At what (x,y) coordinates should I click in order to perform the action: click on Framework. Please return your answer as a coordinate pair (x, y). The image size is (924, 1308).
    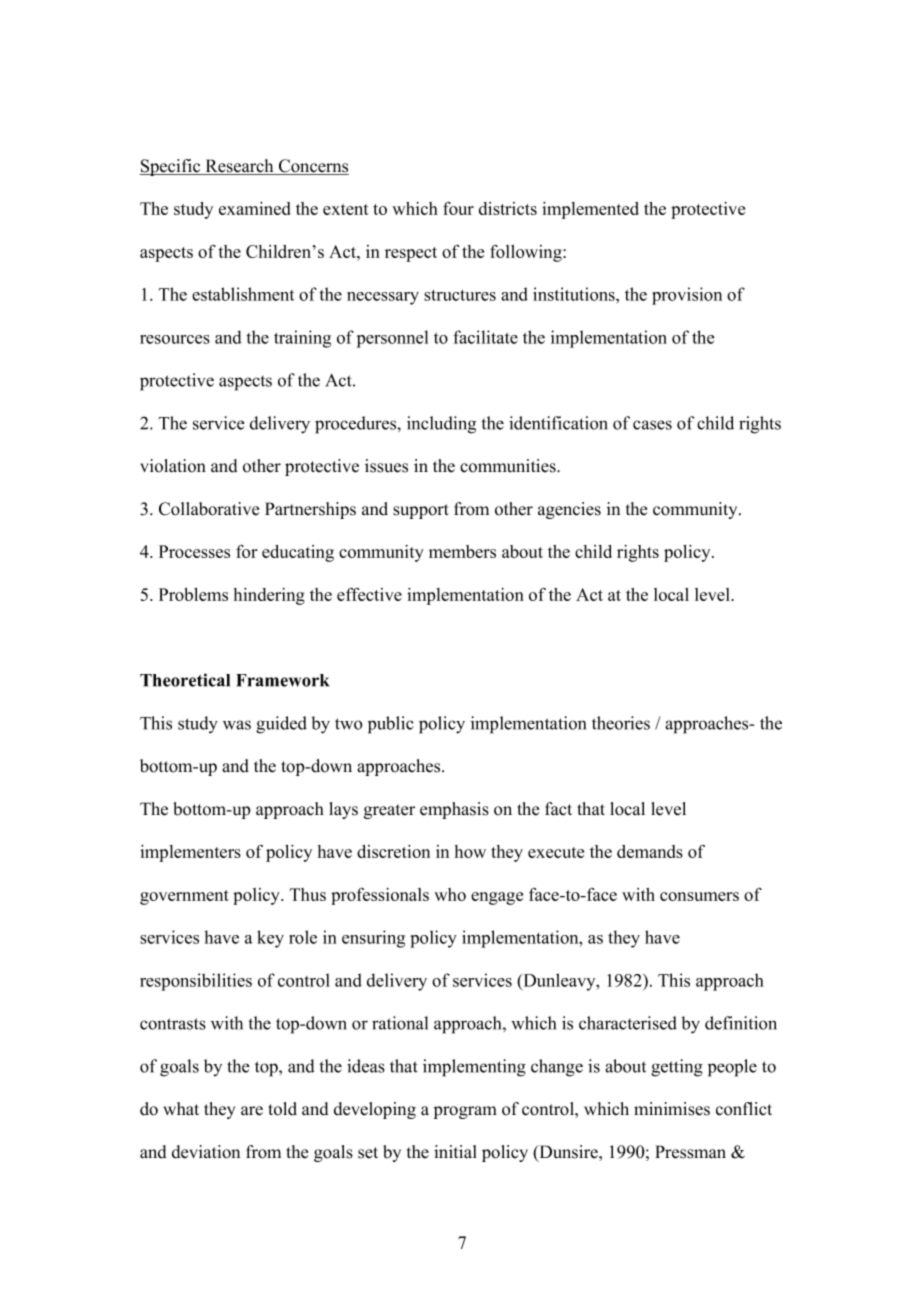
    Looking at the image, I should click on (282, 680).
